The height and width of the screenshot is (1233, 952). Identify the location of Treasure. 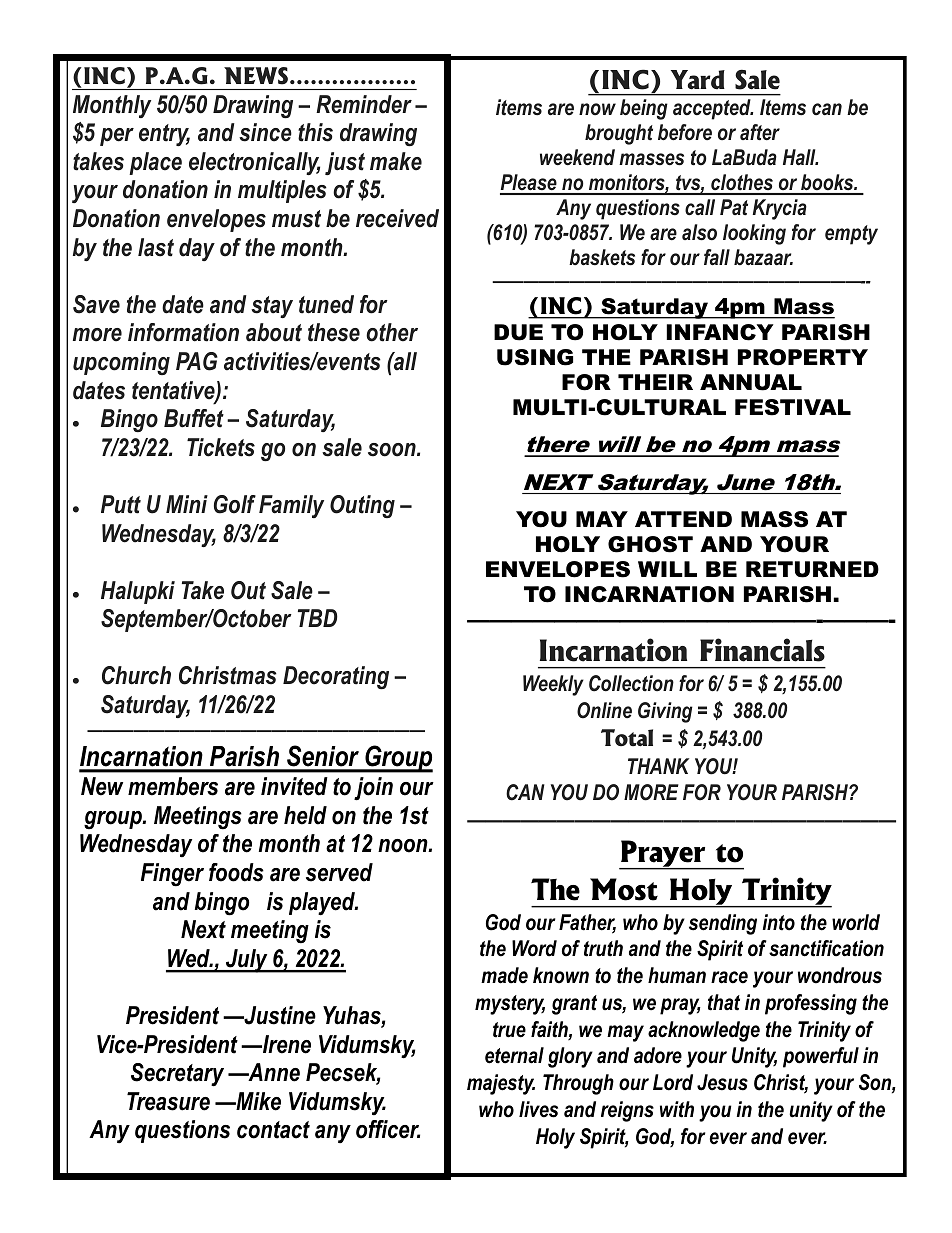
(168, 1101).
